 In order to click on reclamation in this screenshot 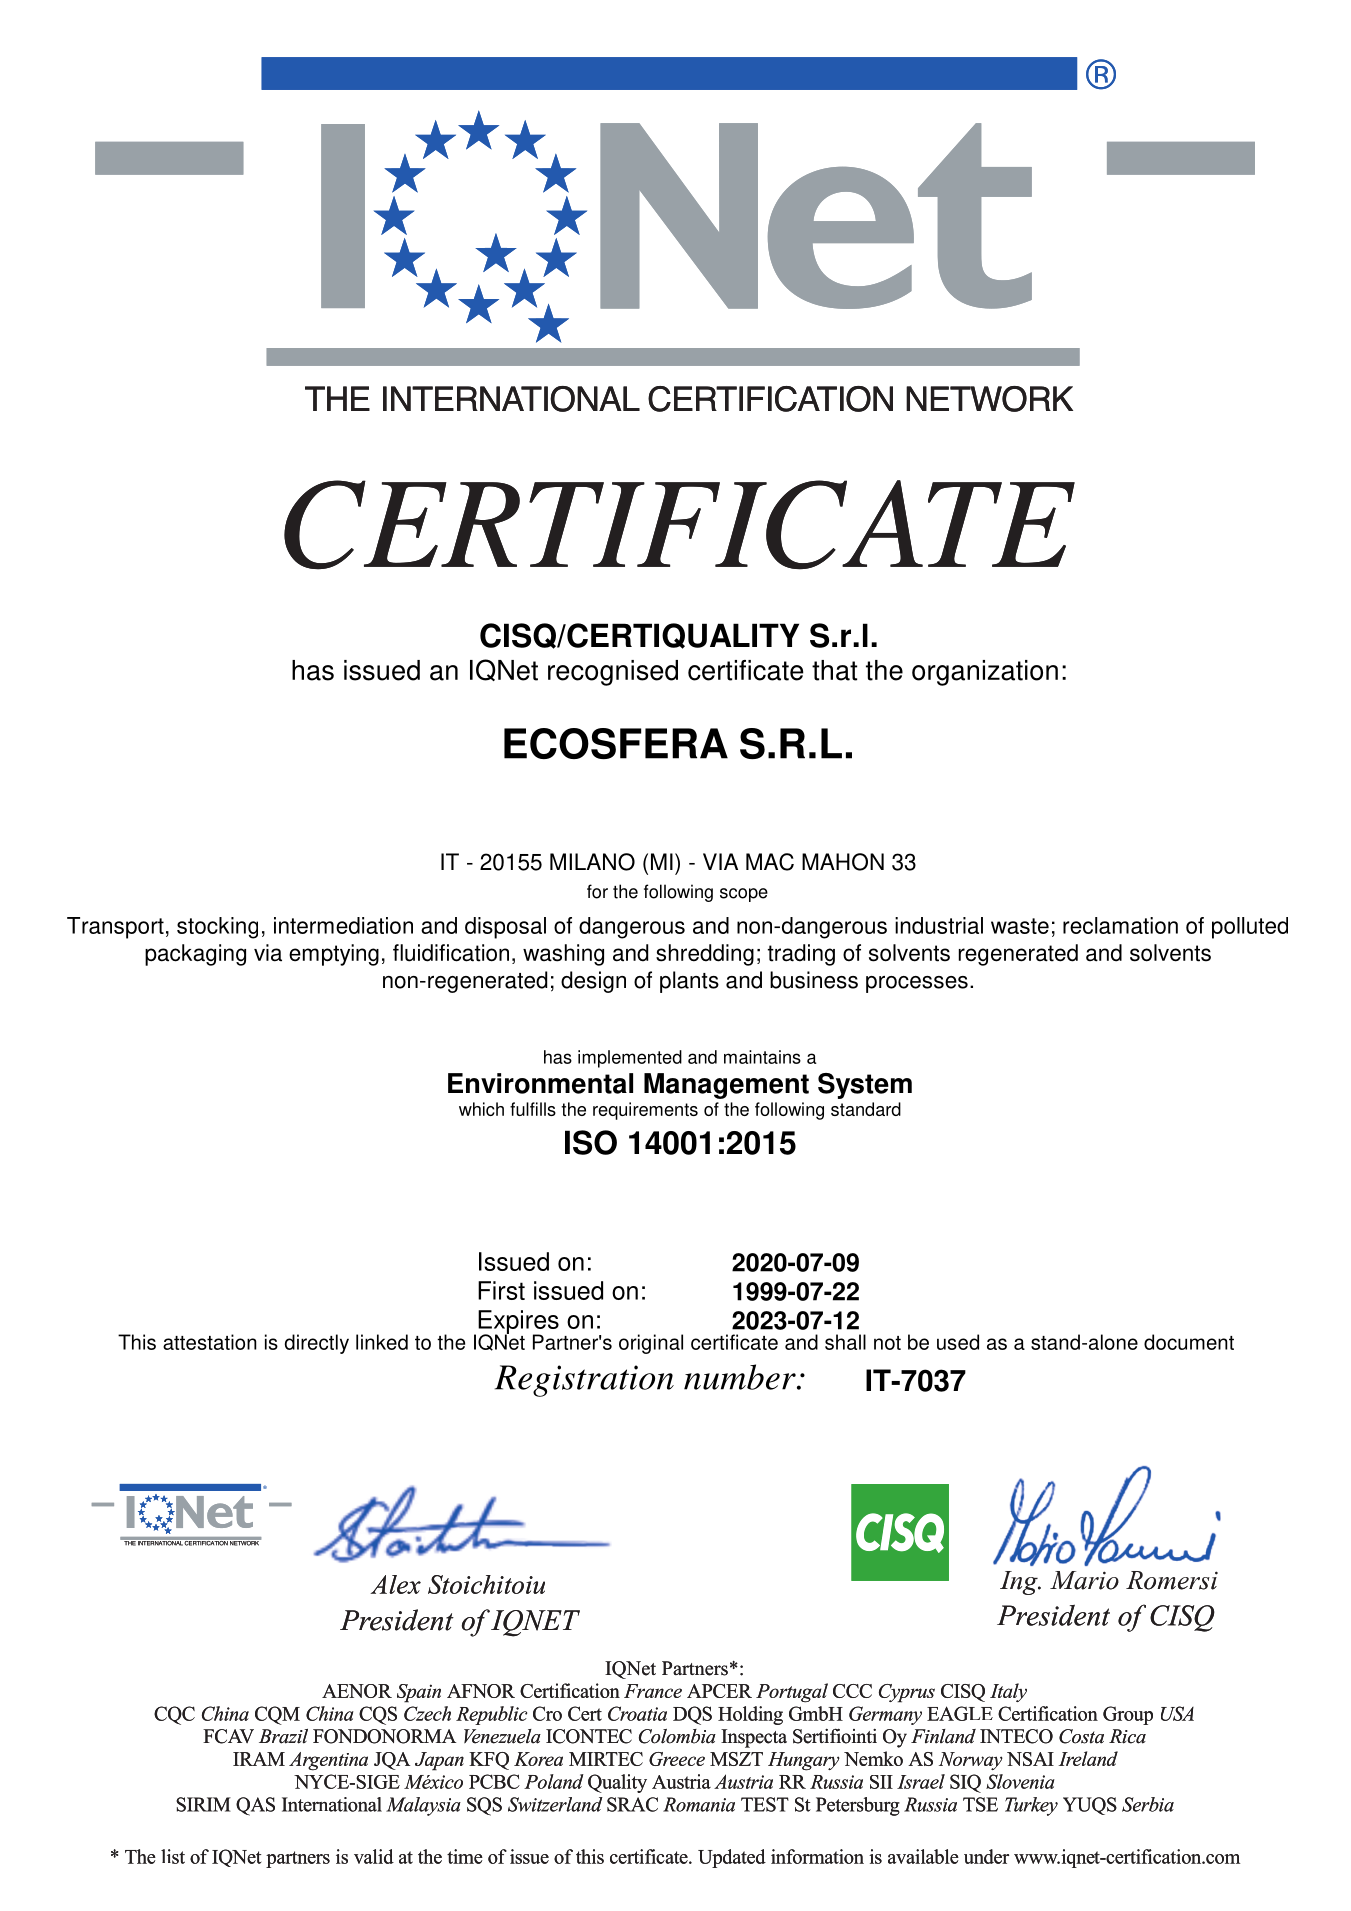, I will do `click(1120, 925)`.
